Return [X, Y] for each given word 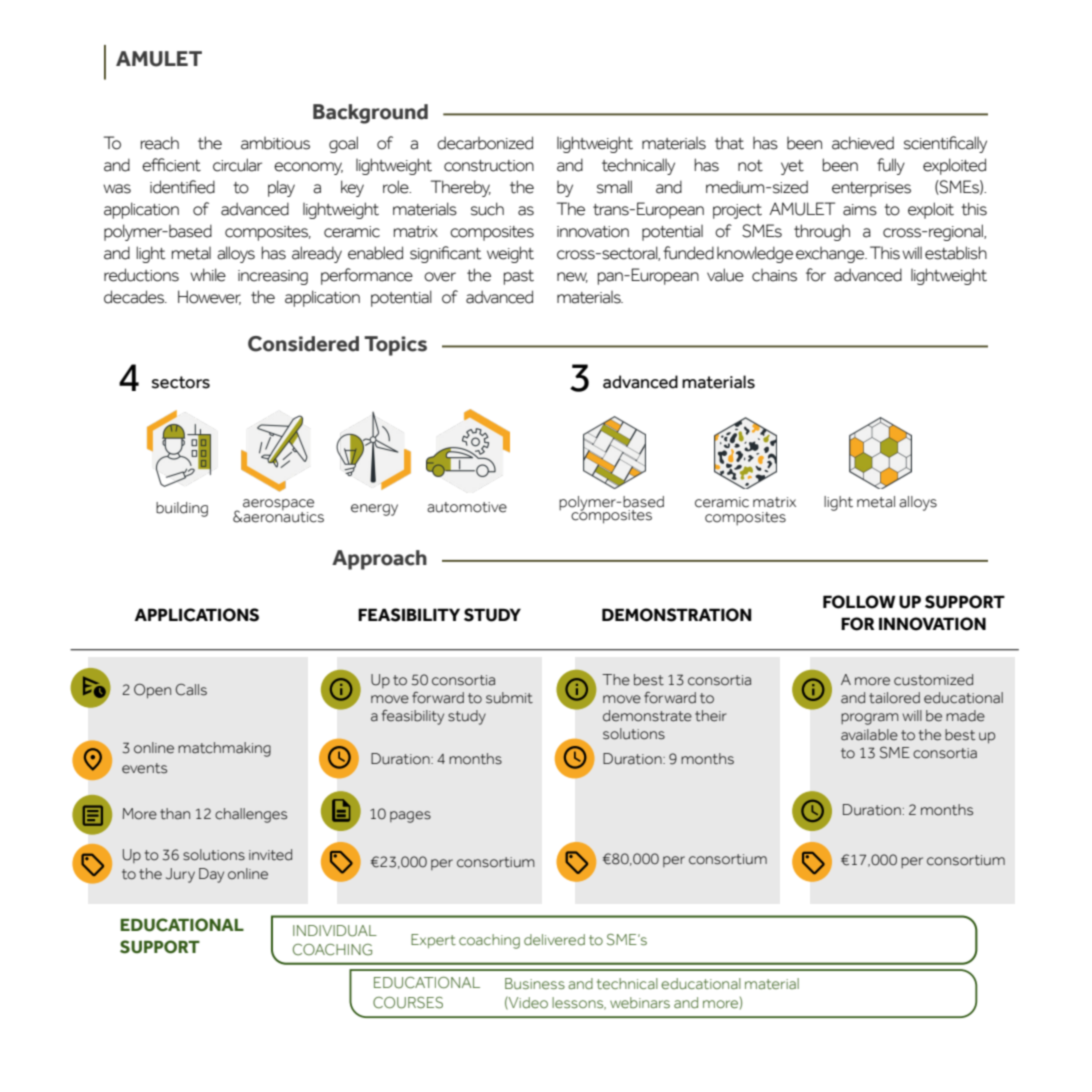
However [209, 297]
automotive [467, 507]
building [182, 509]
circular [237, 165]
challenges [251, 815]
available [869, 735]
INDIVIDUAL [335, 931]
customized [933, 680]
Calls [191, 689]
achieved [863, 143]
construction [489, 166]
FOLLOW [859, 602]
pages [410, 817]
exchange [831, 255]
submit [509, 698]
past [519, 277]
